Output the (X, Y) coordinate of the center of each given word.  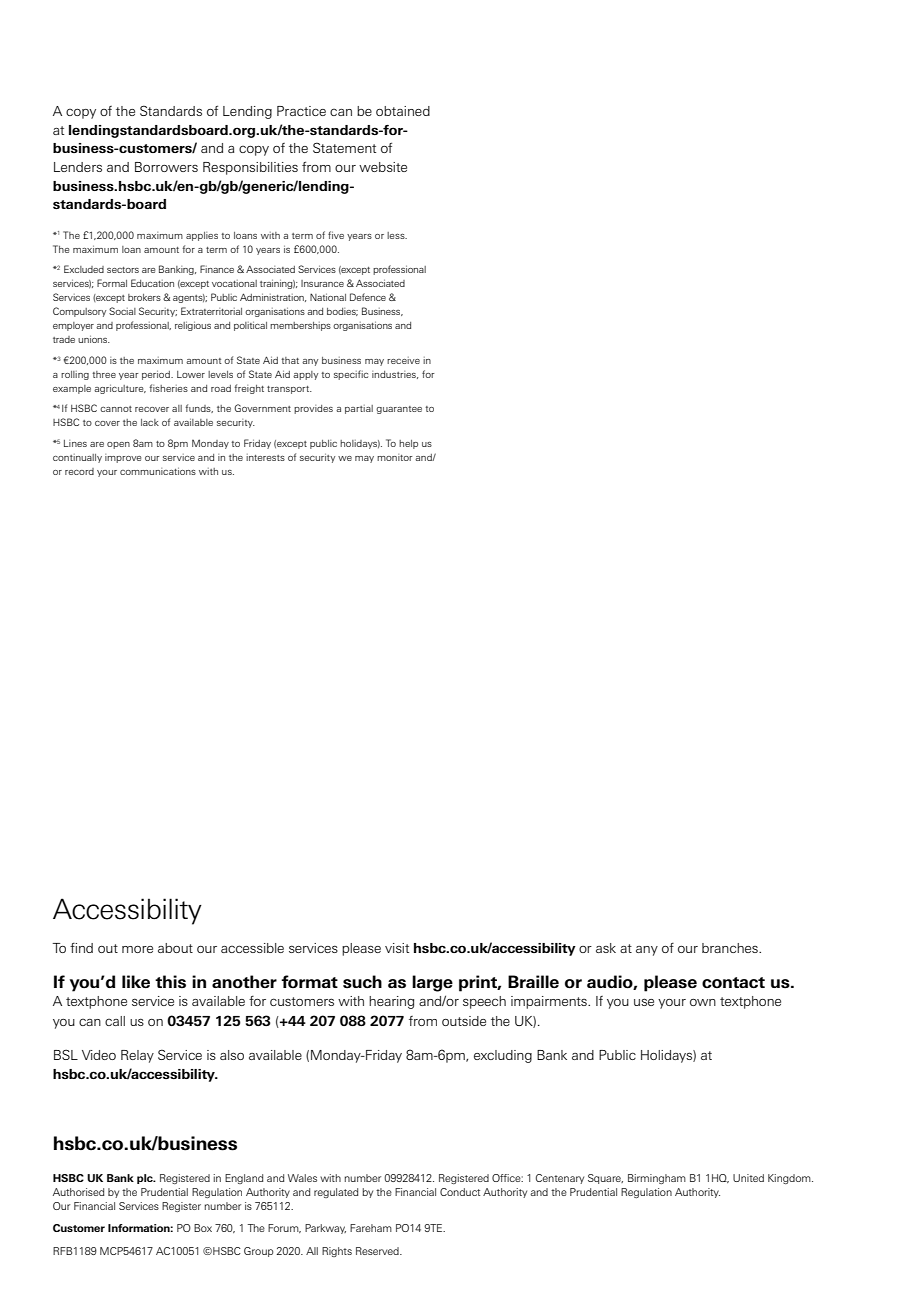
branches (731, 948)
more (137, 949)
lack (150, 422)
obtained (403, 111)
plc (146, 1179)
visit (397, 948)
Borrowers (166, 167)
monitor (395, 457)
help (408, 444)
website (383, 167)
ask (606, 948)
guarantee (399, 410)
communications (158, 471)
